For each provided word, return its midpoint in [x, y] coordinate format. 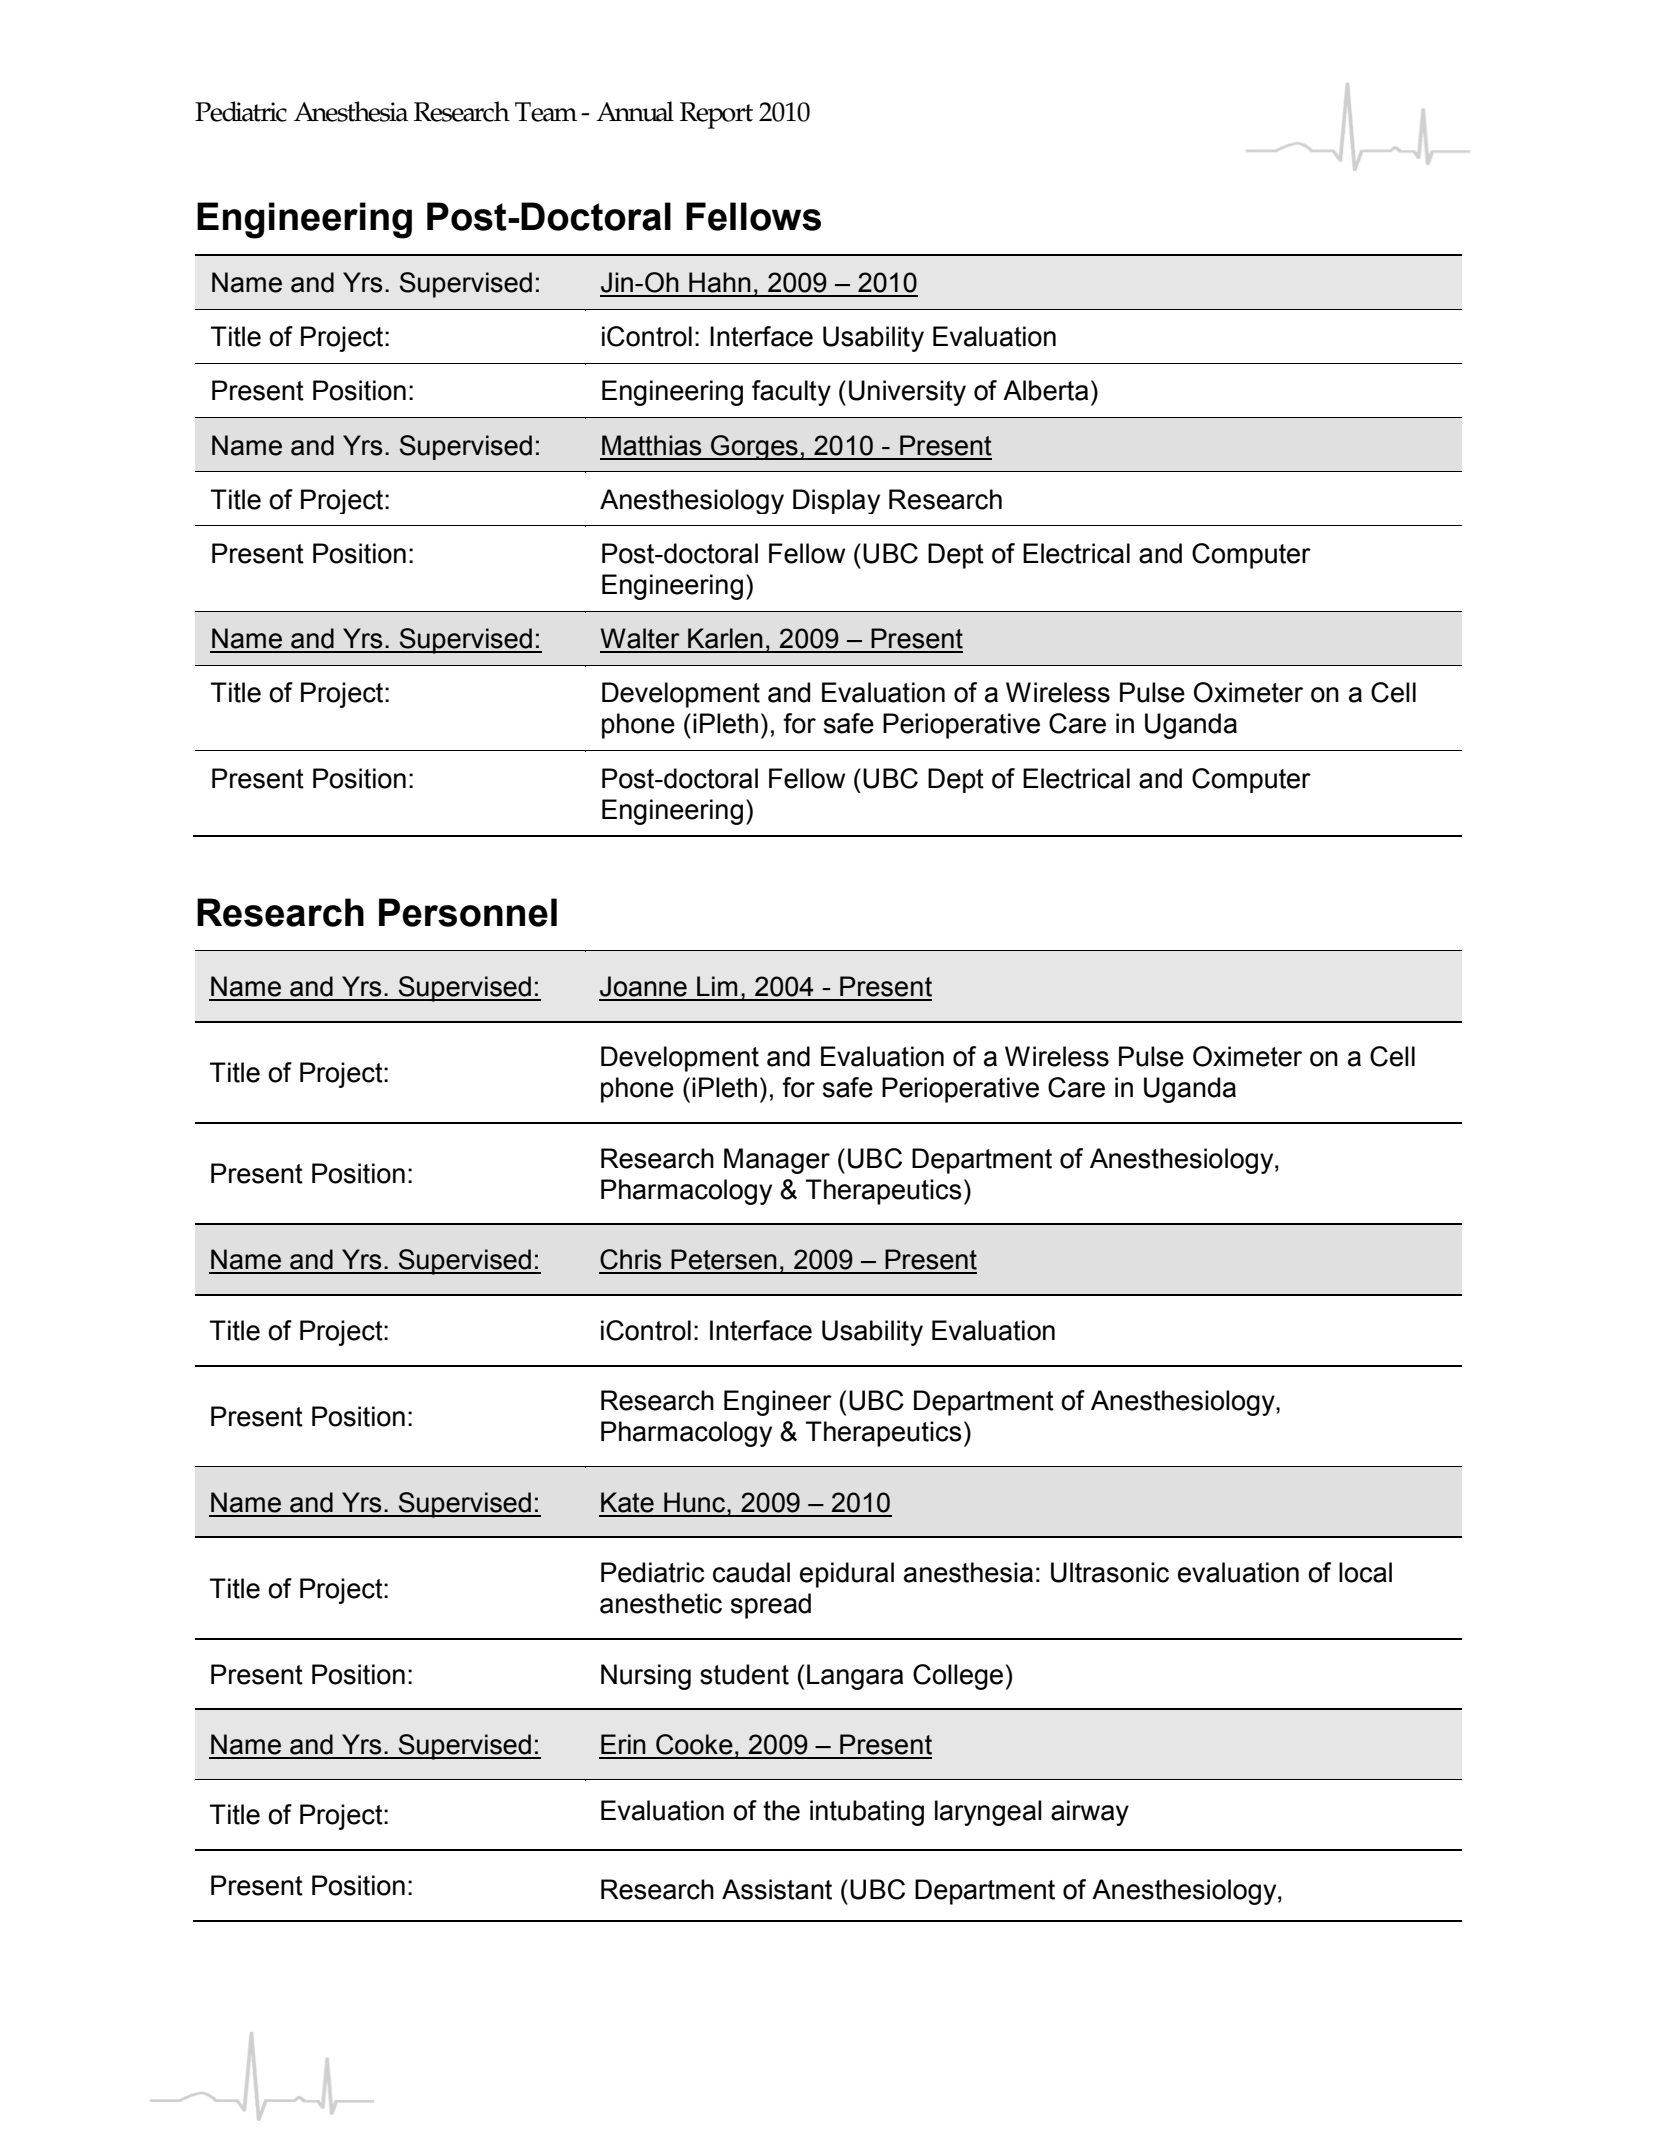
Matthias [651, 445]
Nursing [646, 1677]
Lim [717, 986]
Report [716, 115]
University [907, 393]
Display [836, 501]
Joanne [643, 986]
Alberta [1045, 390]
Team [546, 112]
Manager [777, 1161]
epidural [847, 1575]
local [1365, 1572]
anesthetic [661, 1603]
